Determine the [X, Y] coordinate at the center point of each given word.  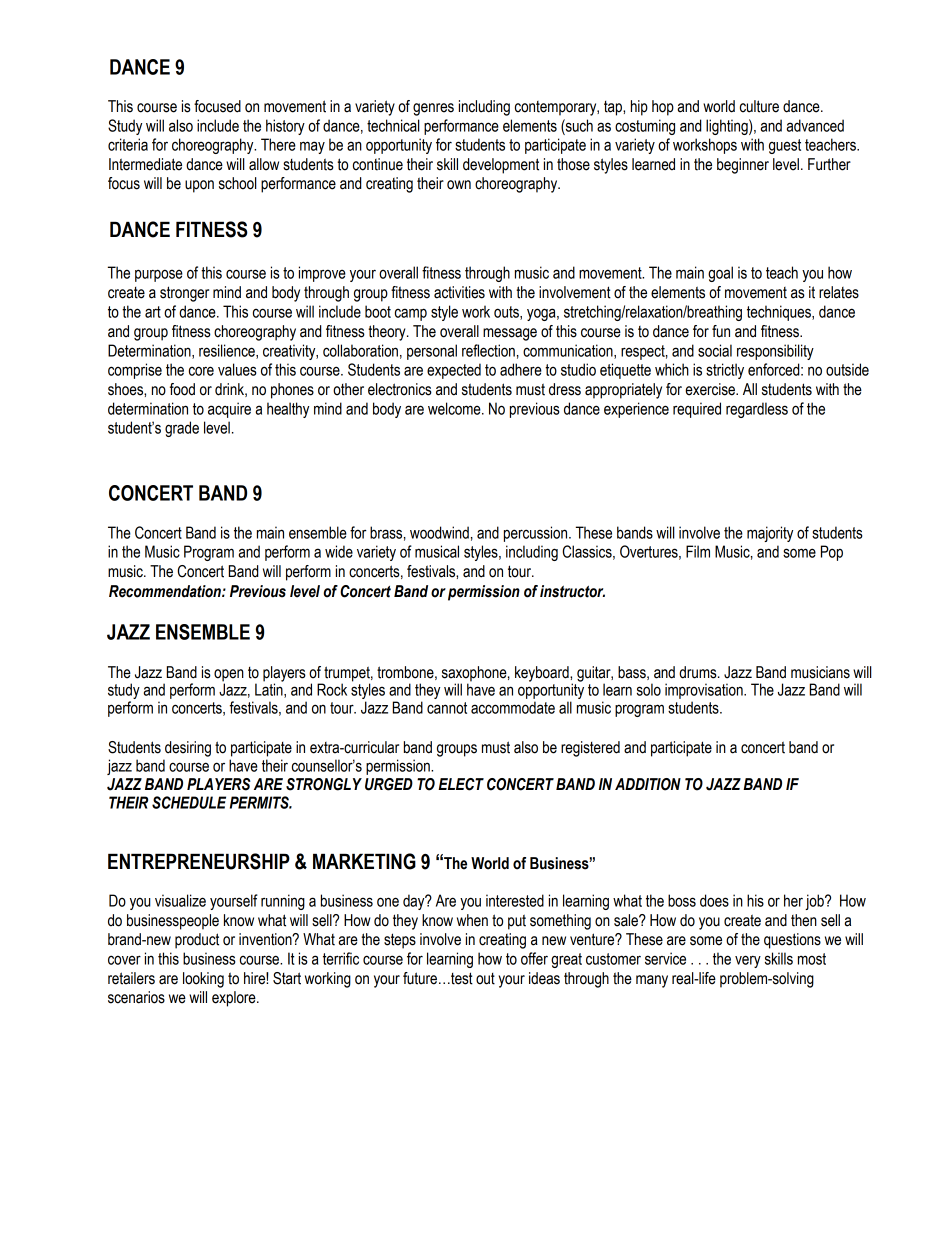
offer [534, 958]
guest [785, 146]
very [748, 961]
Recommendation [166, 591]
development [501, 166]
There [278, 144]
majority [770, 534]
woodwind [439, 532]
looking [203, 980]
